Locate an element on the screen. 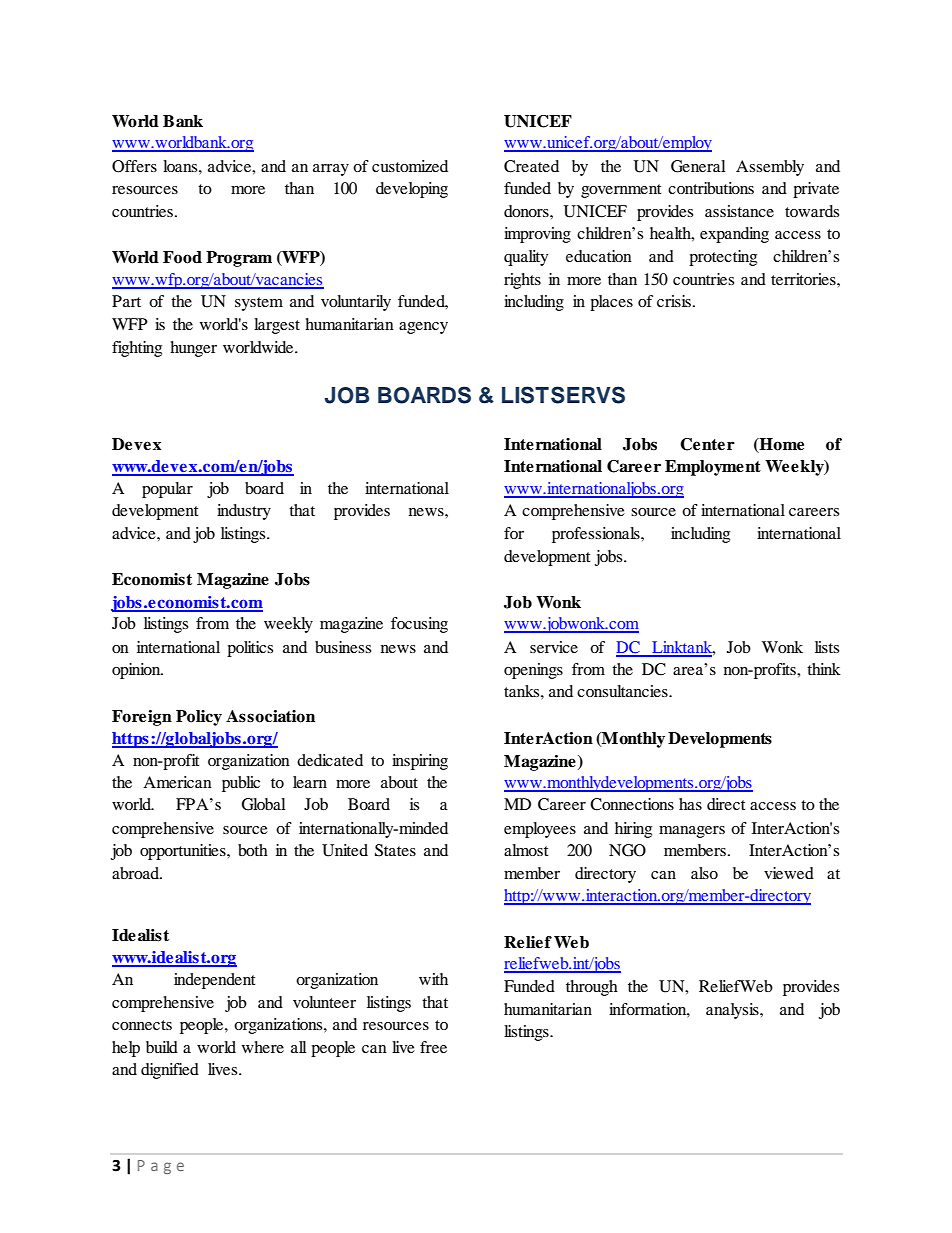 The height and width of the screenshot is (1233, 952). build is located at coordinates (162, 1047).
